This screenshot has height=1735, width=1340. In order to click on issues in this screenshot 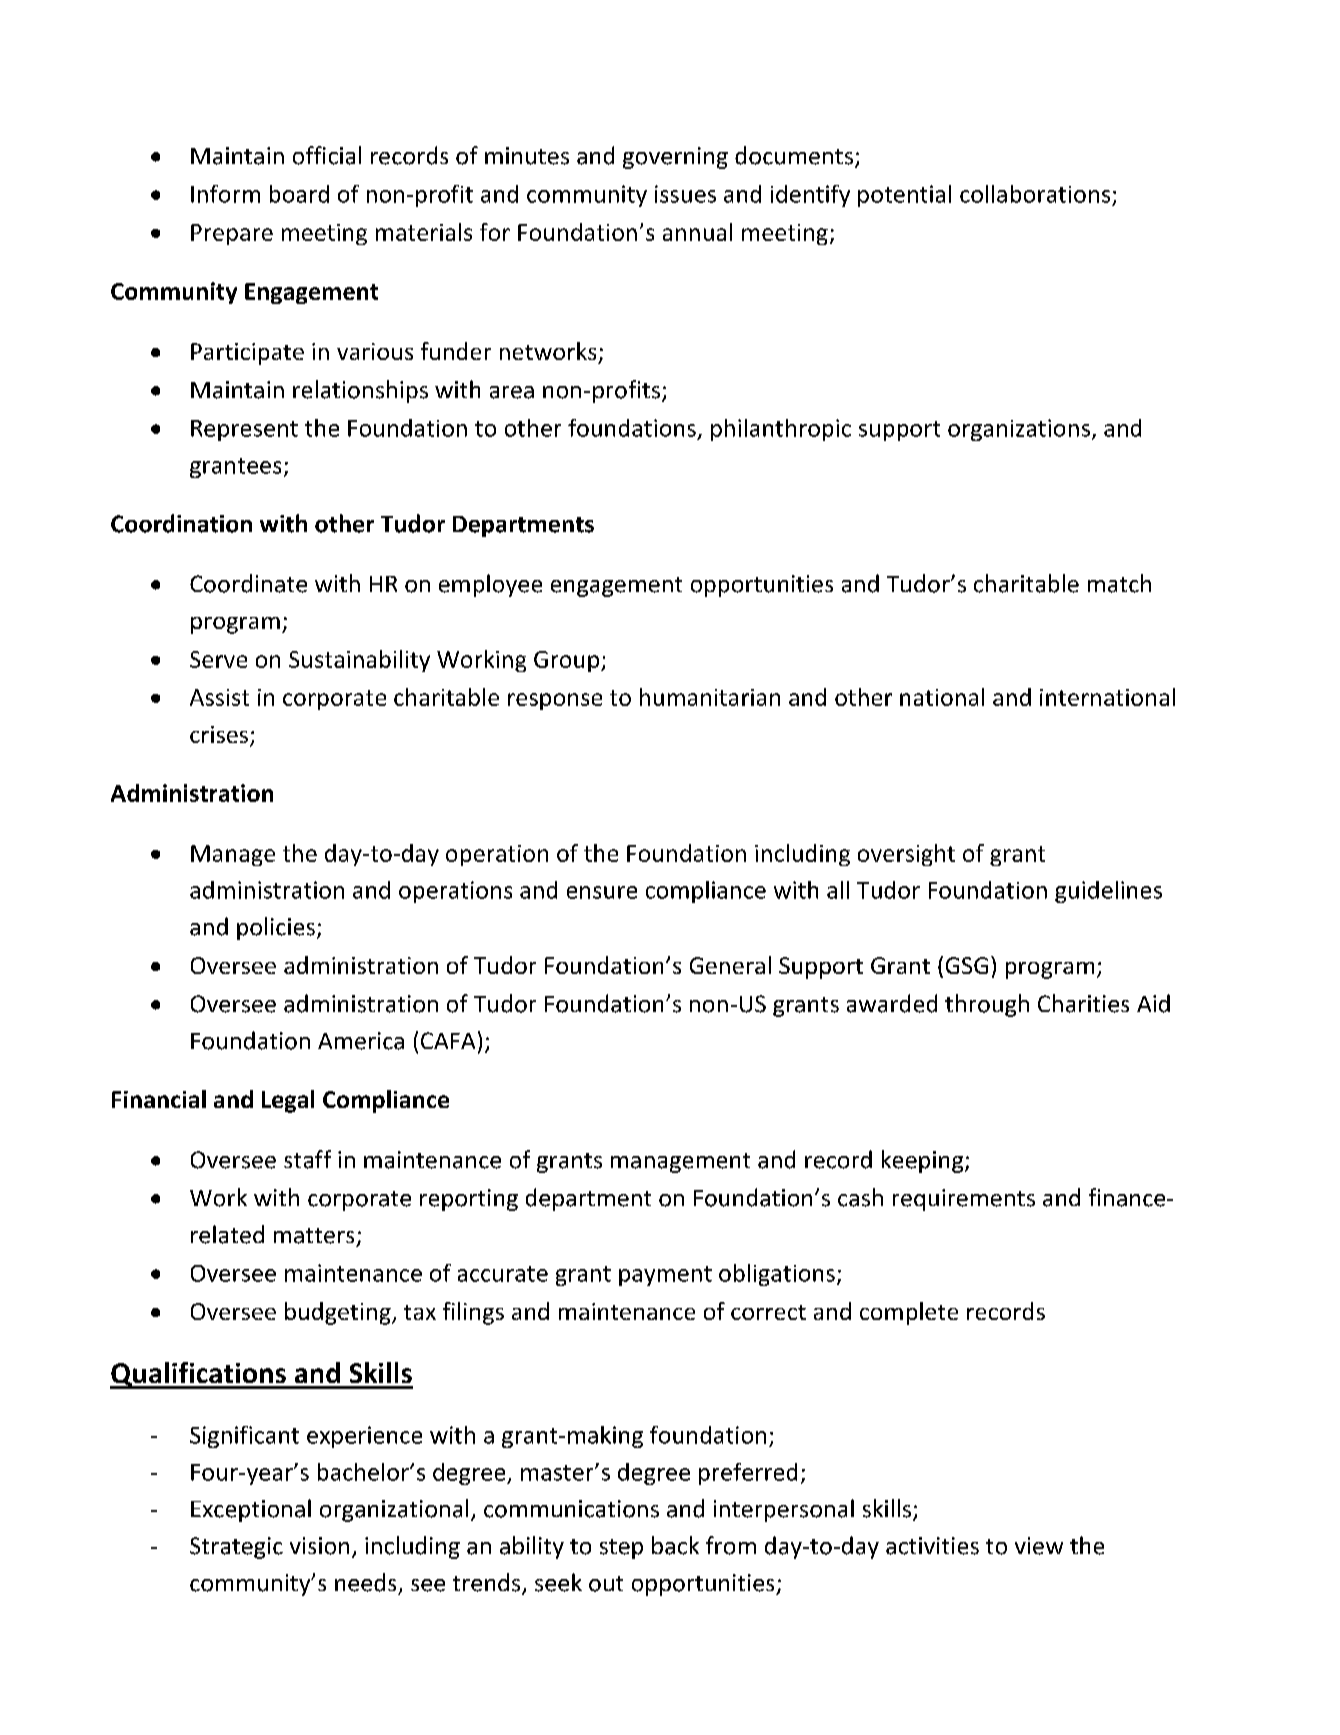, I will do `click(685, 194)`.
